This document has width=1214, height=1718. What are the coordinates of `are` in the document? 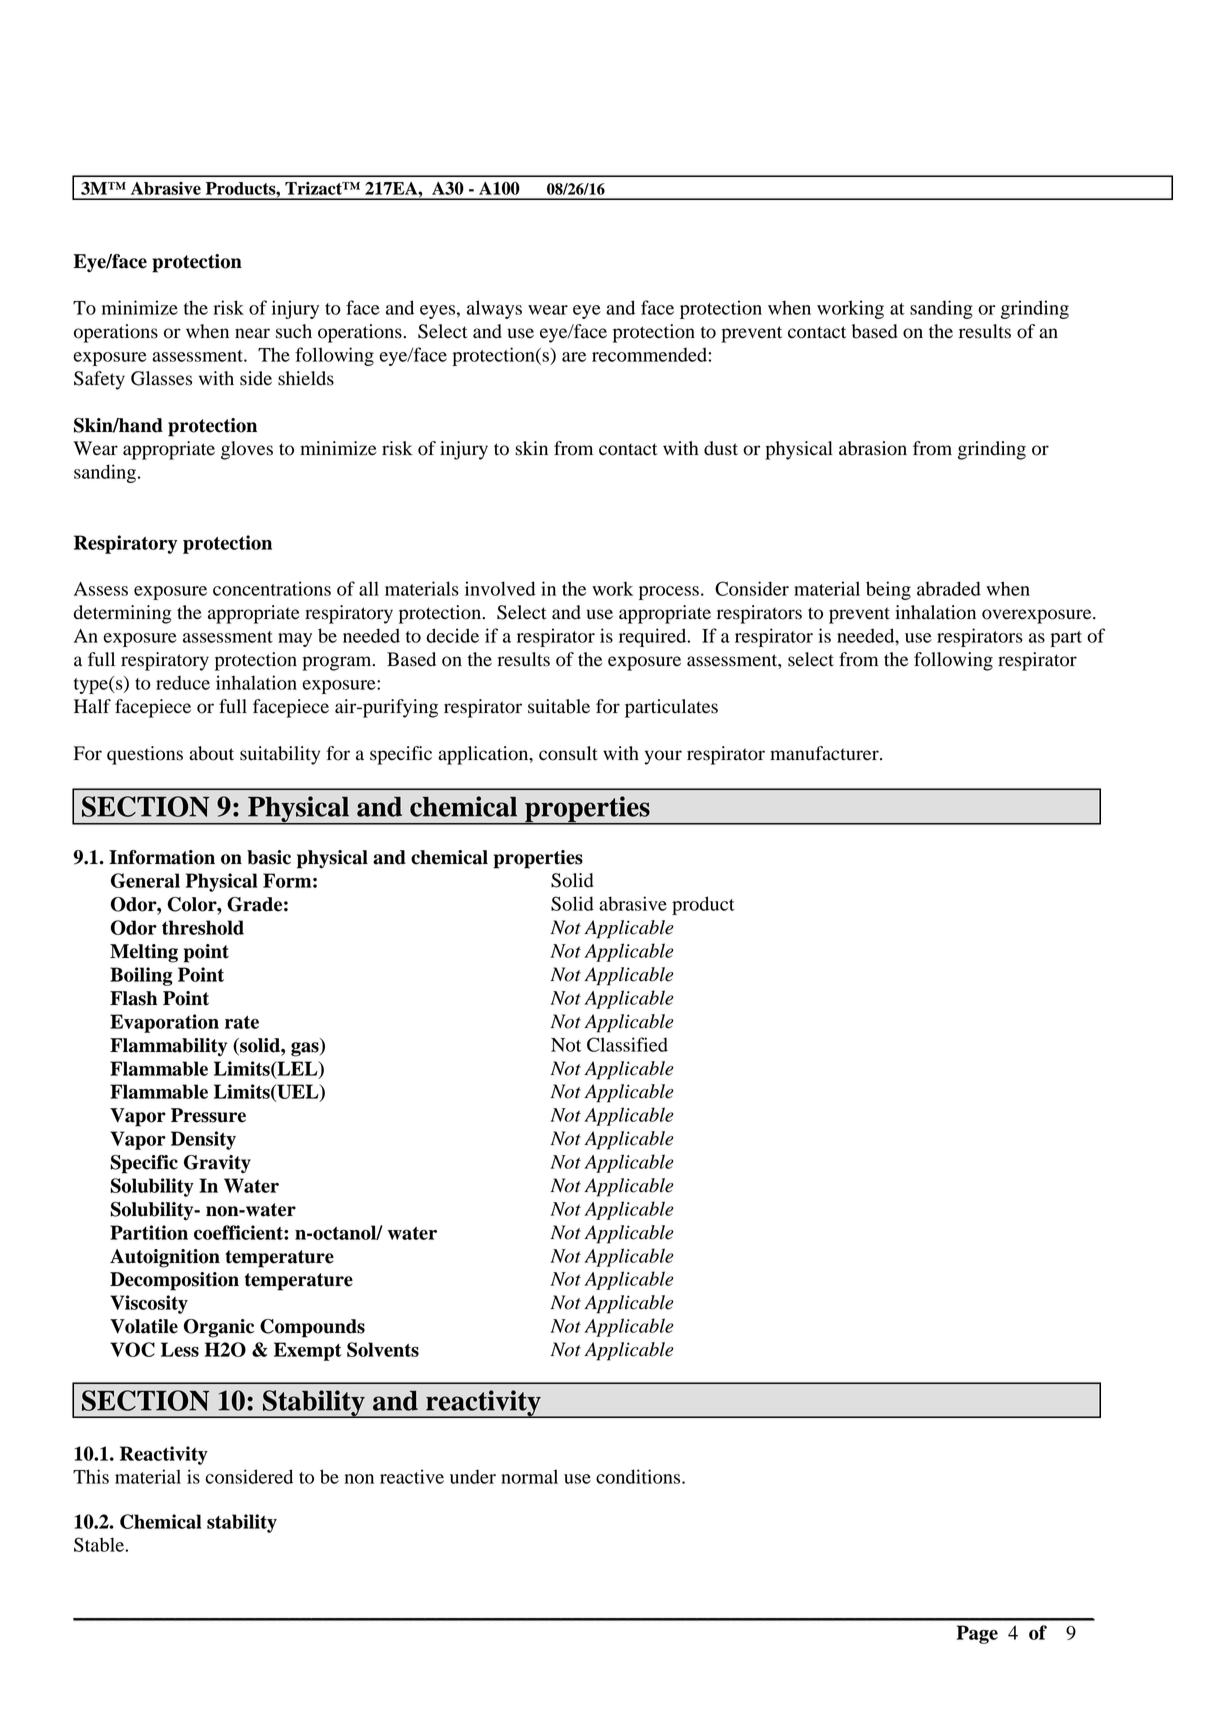 It's located at (574, 357).
